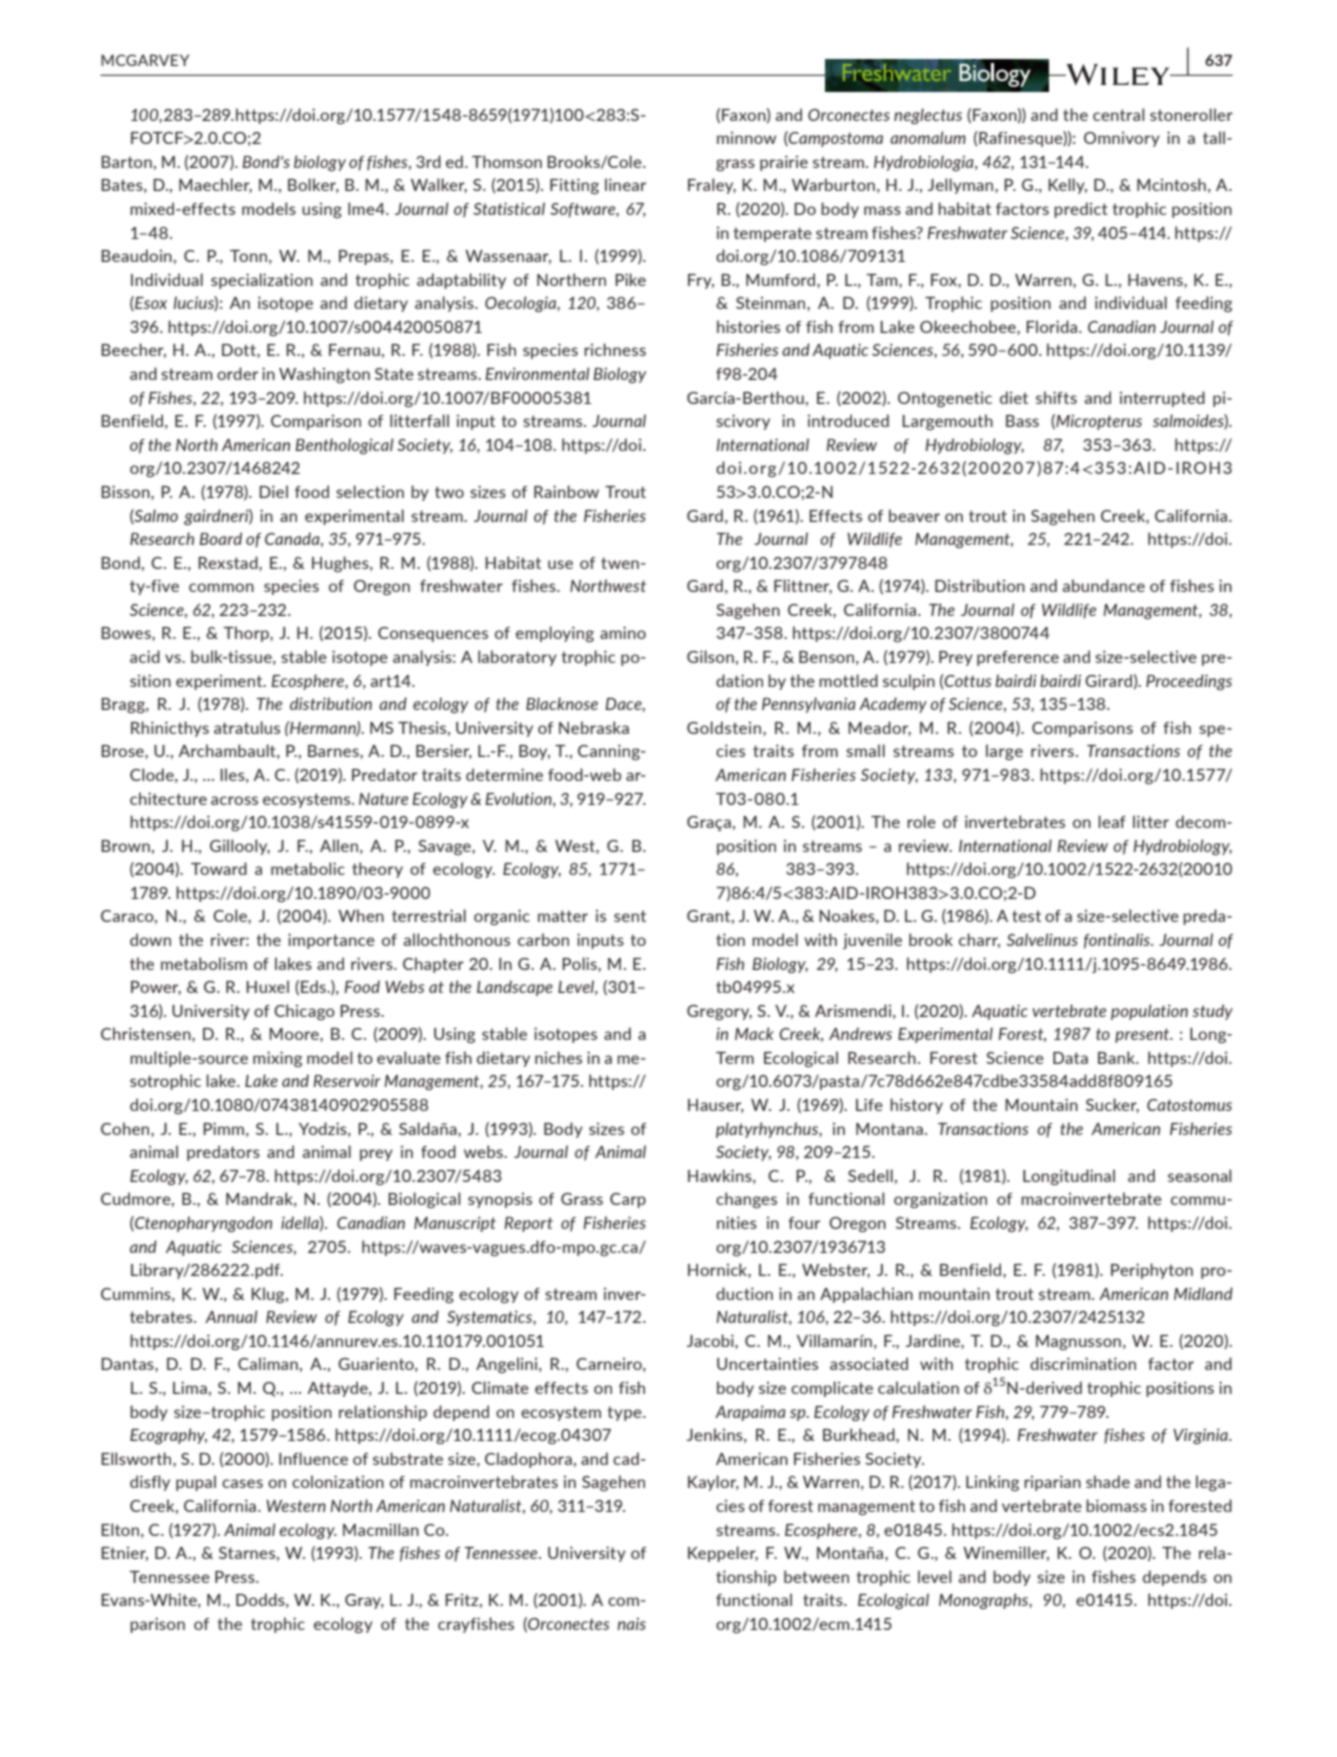 This image has height=1757, width=1337. Describe the element at coordinates (625, 1413) in the image. I see `type` at that location.
